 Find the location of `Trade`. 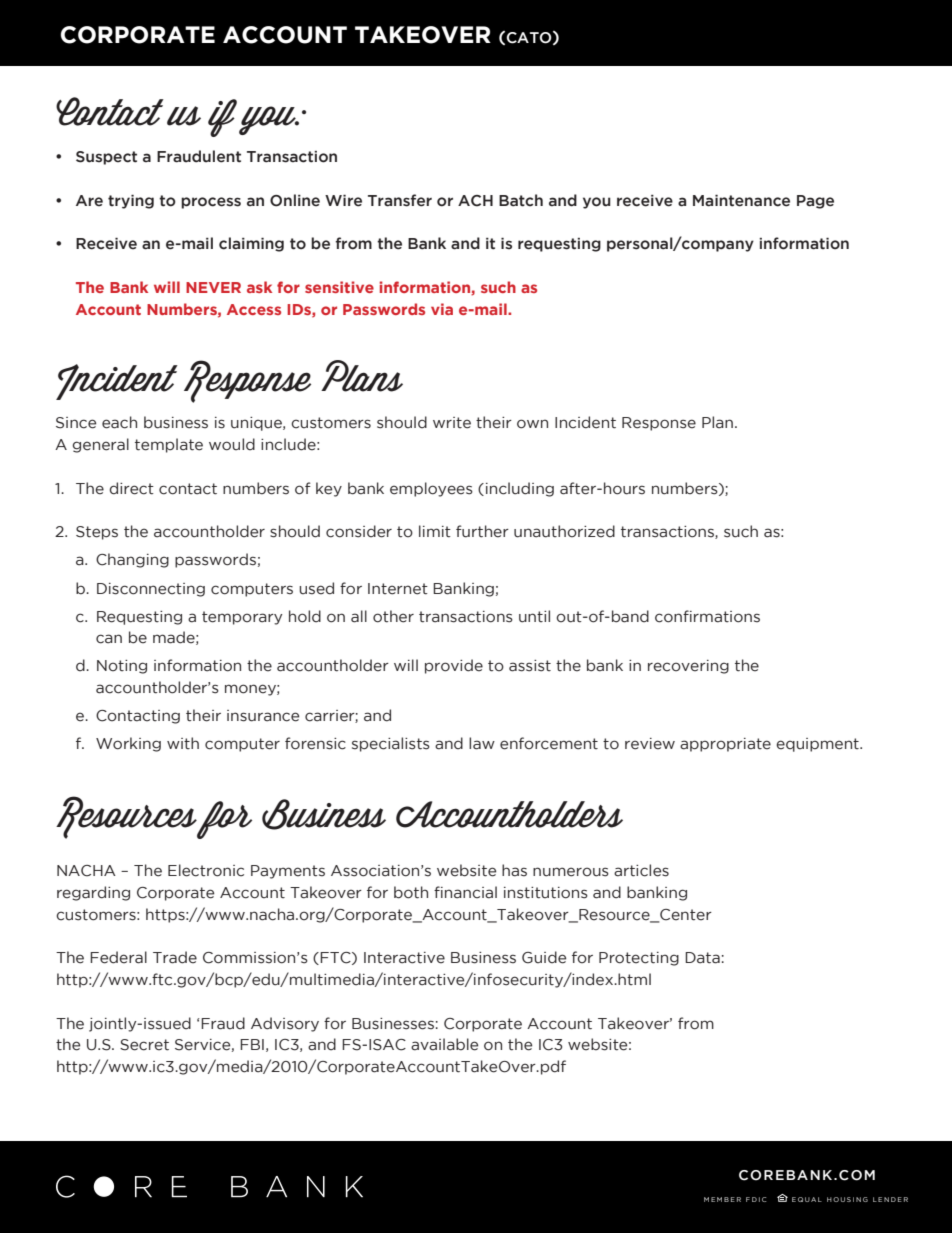

Trade is located at coordinates (175, 957).
